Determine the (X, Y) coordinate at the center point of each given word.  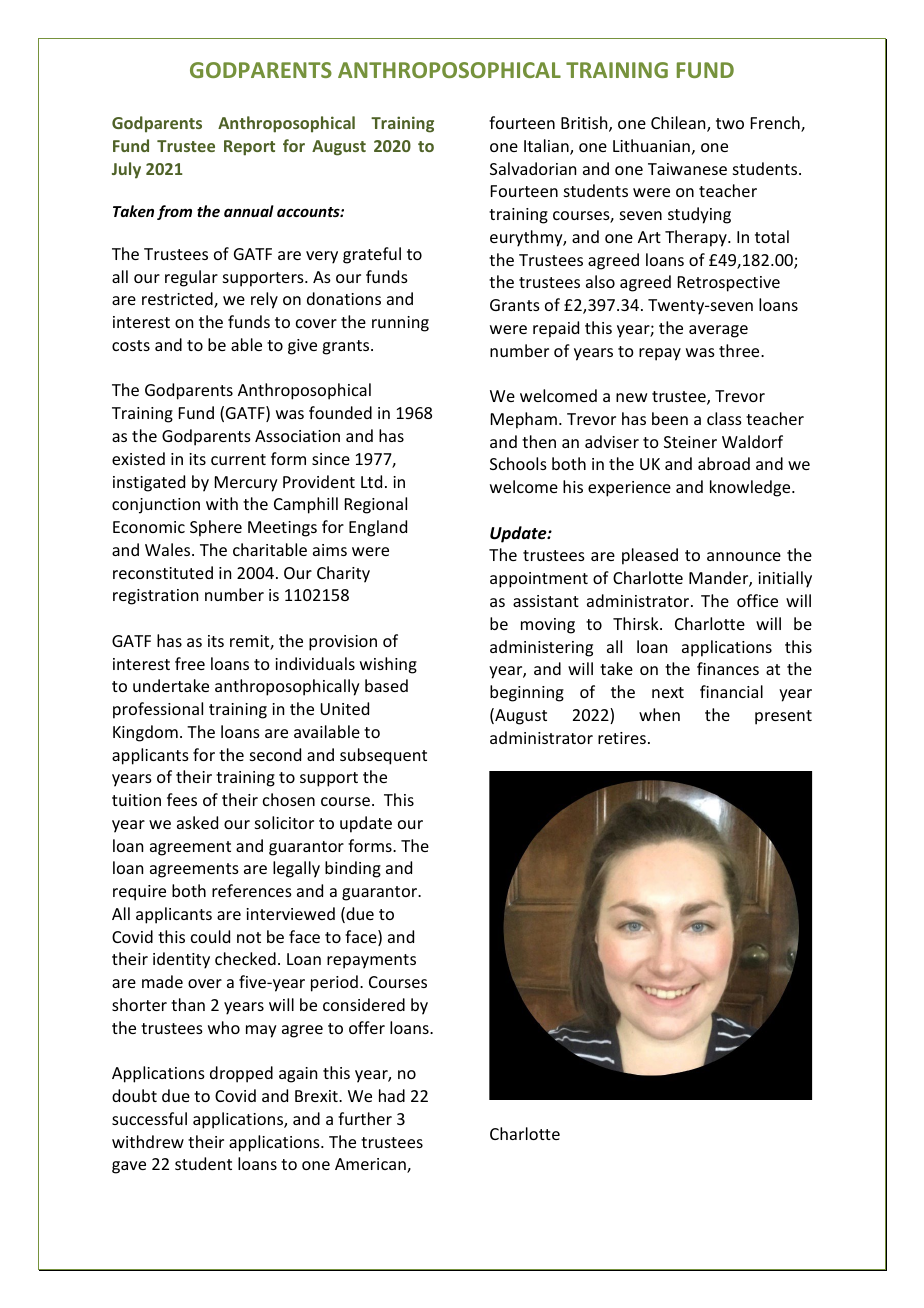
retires (622, 738)
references (252, 890)
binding (353, 869)
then (539, 441)
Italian (547, 147)
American (371, 1165)
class (724, 418)
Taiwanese (687, 169)
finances (728, 668)
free (190, 663)
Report (249, 148)
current (238, 459)
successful (149, 1118)
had (392, 1095)
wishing (388, 665)
